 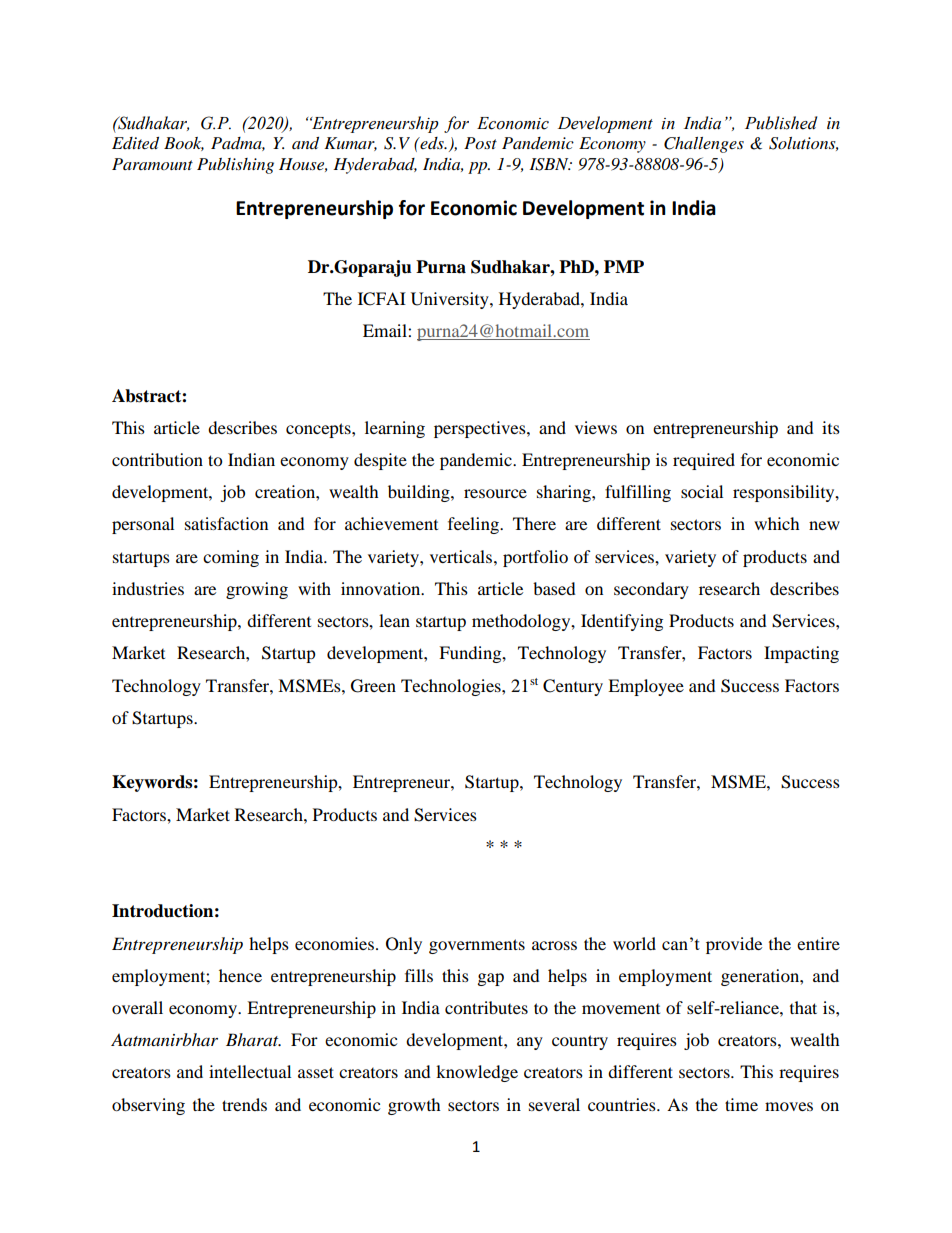 I want to click on Publishing, so click(x=235, y=166).
